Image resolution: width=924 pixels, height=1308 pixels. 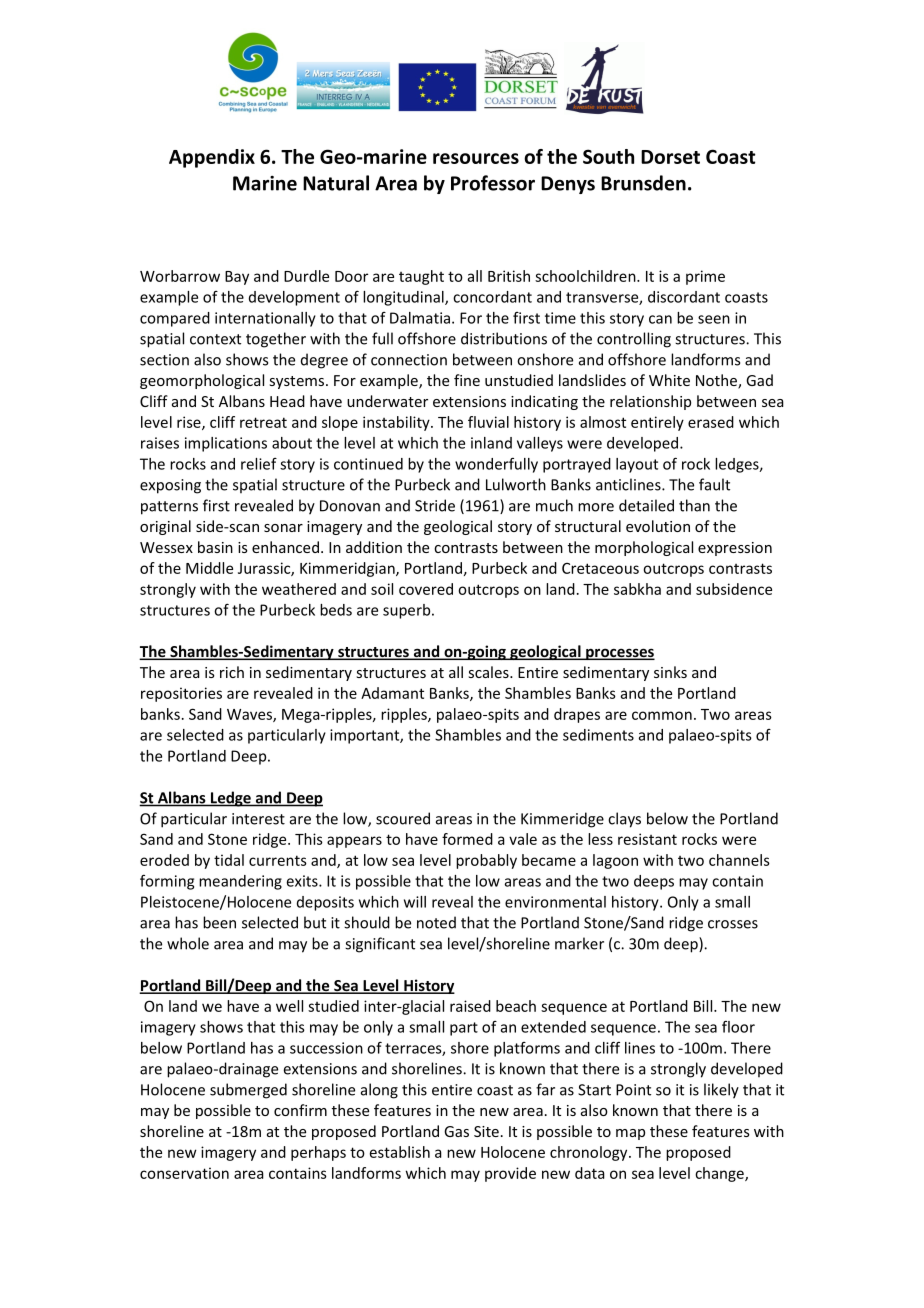 I want to click on than, so click(x=694, y=505).
